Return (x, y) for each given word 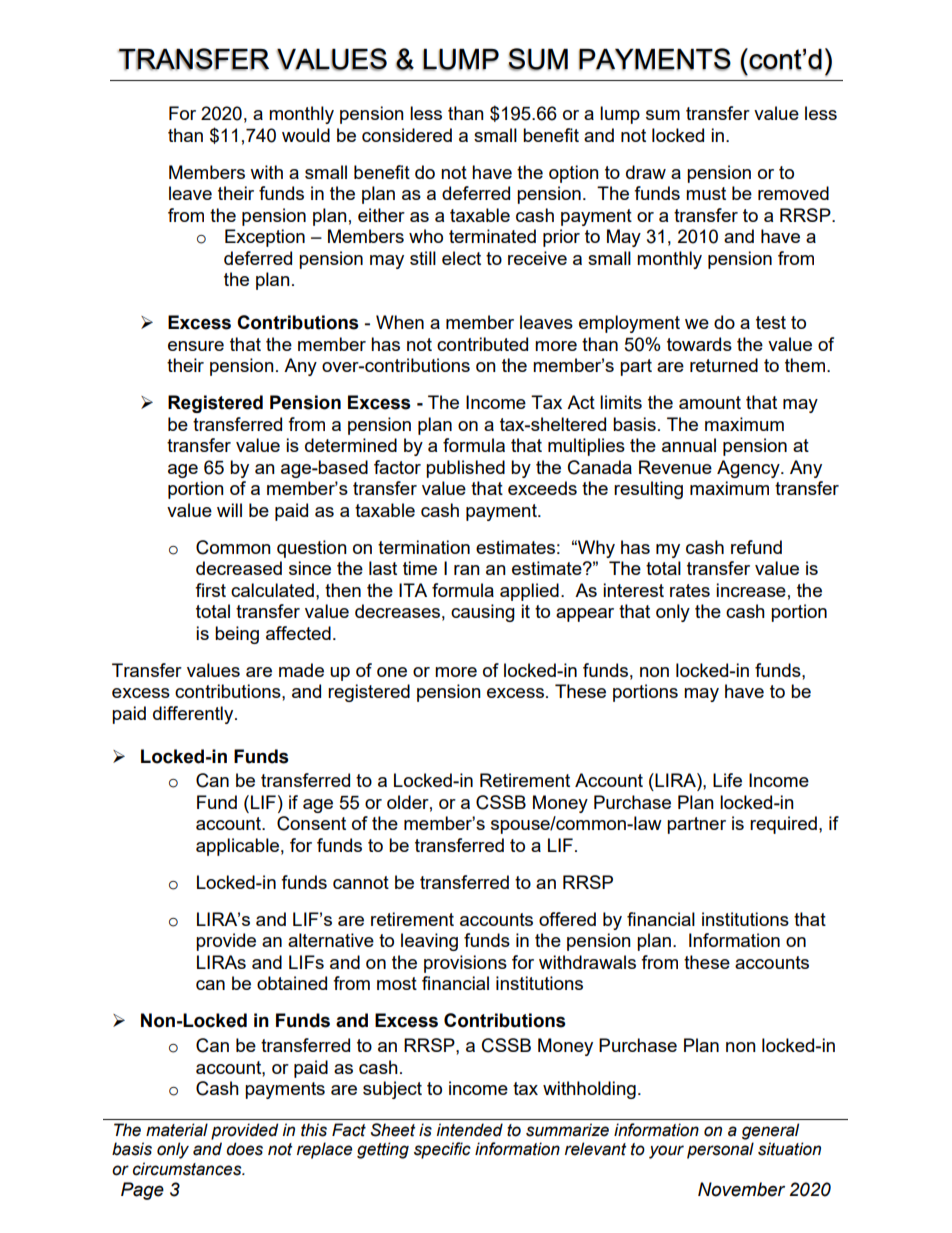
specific (442, 1150)
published (465, 469)
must (706, 193)
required (783, 825)
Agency (749, 469)
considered (407, 135)
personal (720, 1150)
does (244, 1149)
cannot (361, 882)
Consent (311, 823)
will (229, 510)
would (306, 135)
